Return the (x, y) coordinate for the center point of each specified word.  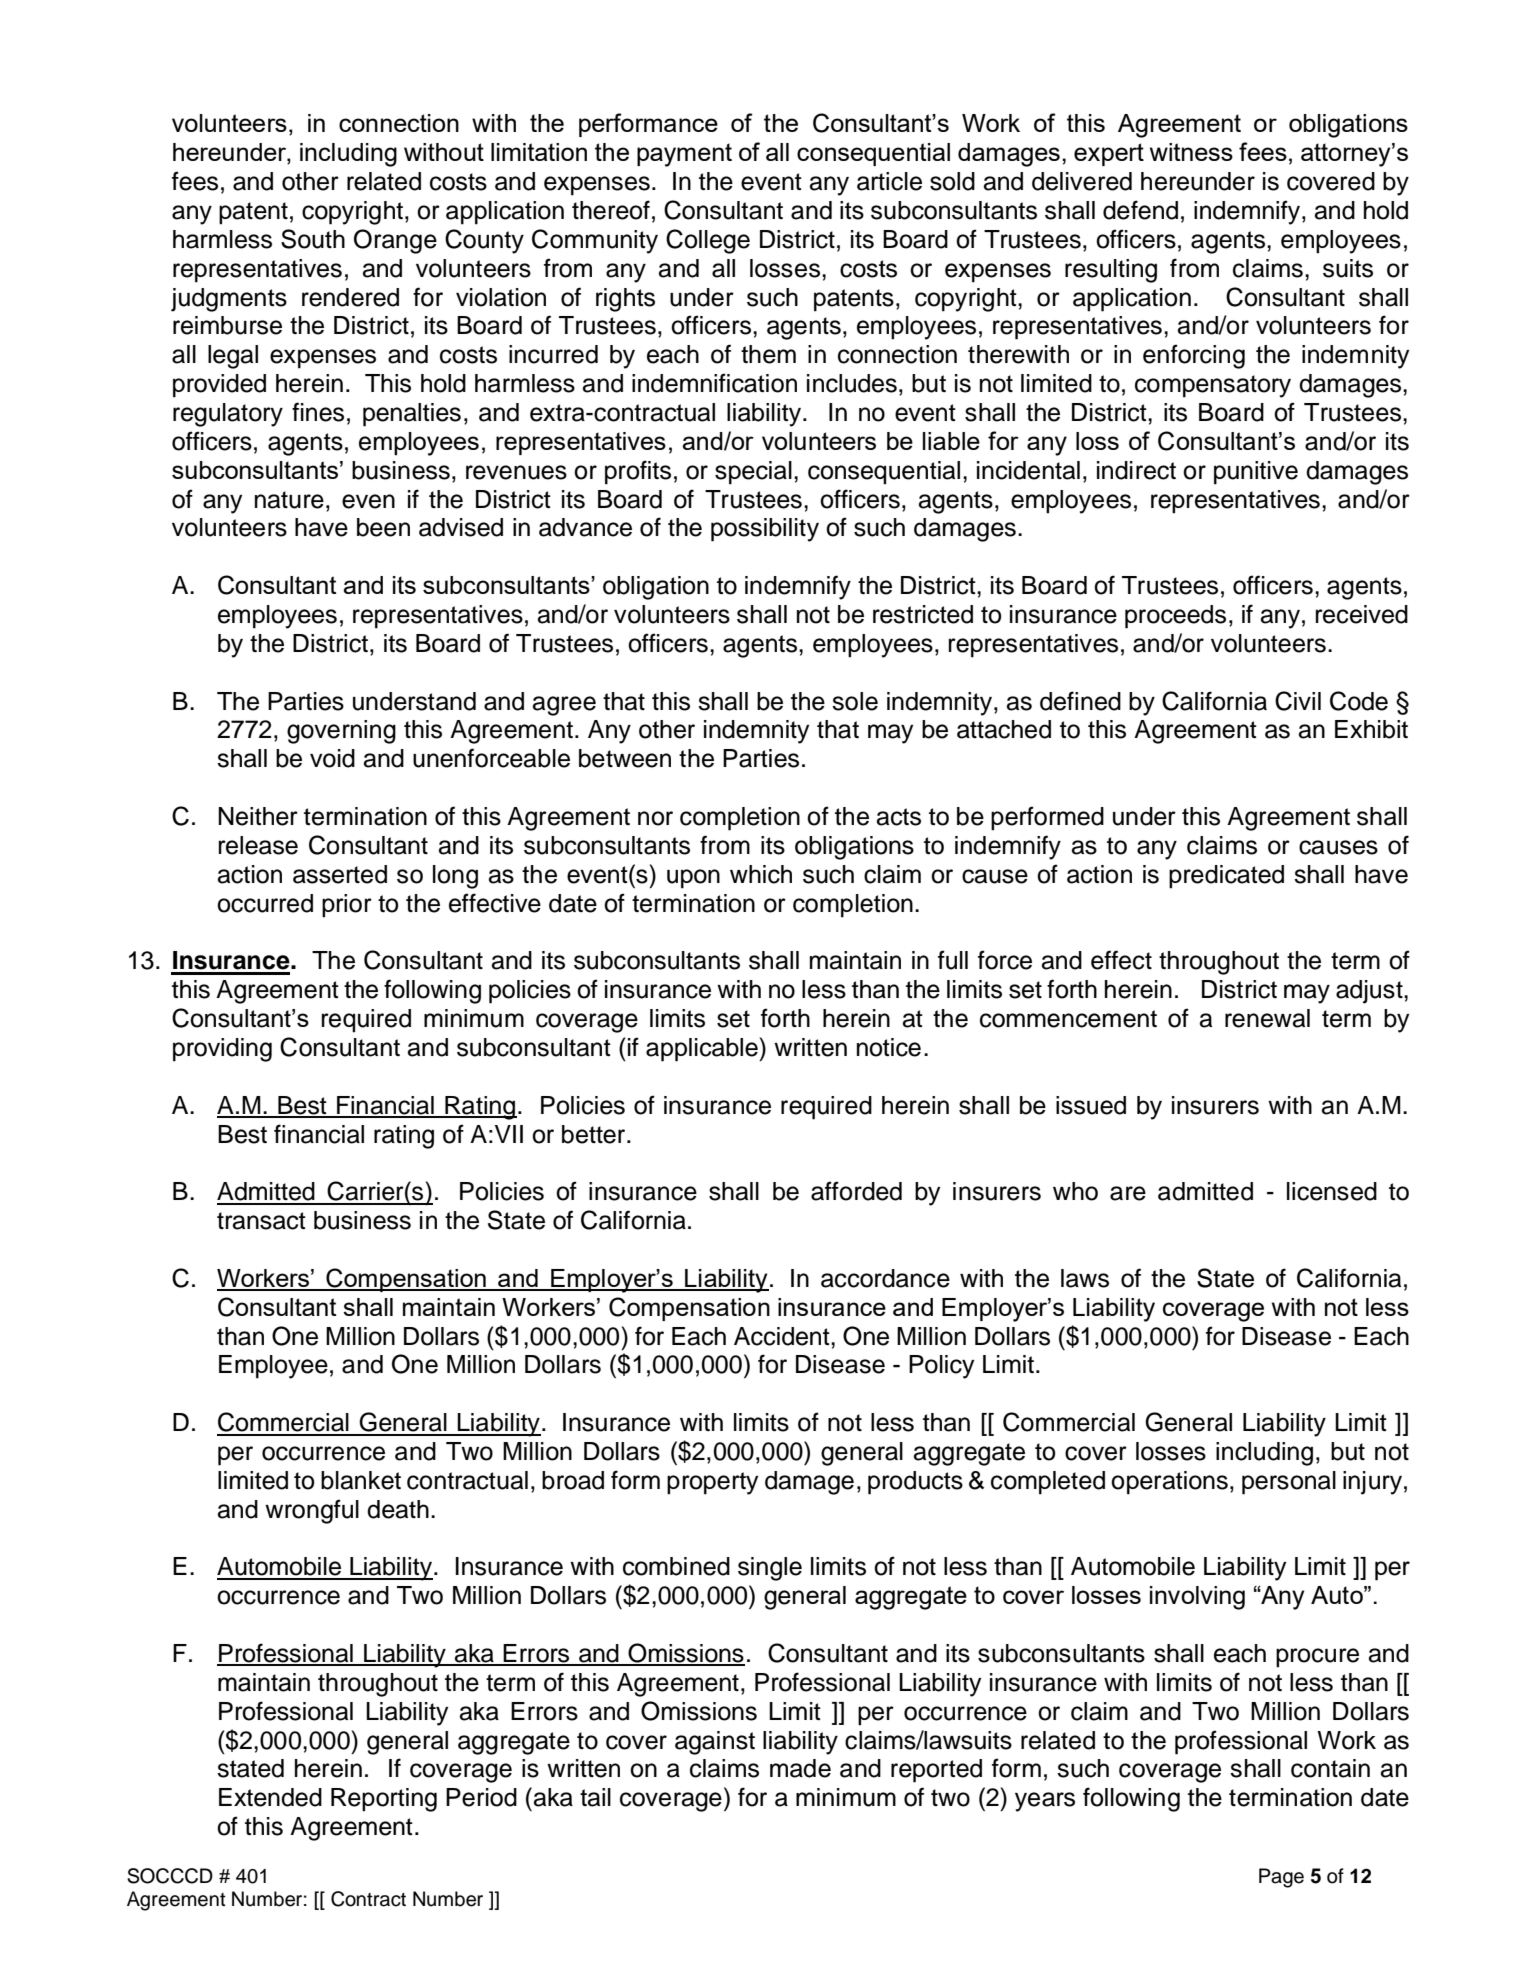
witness (1191, 152)
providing (222, 1050)
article (889, 181)
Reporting (384, 1800)
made (800, 1768)
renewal (1267, 1018)
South (313, 239)
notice (889, 1047)
